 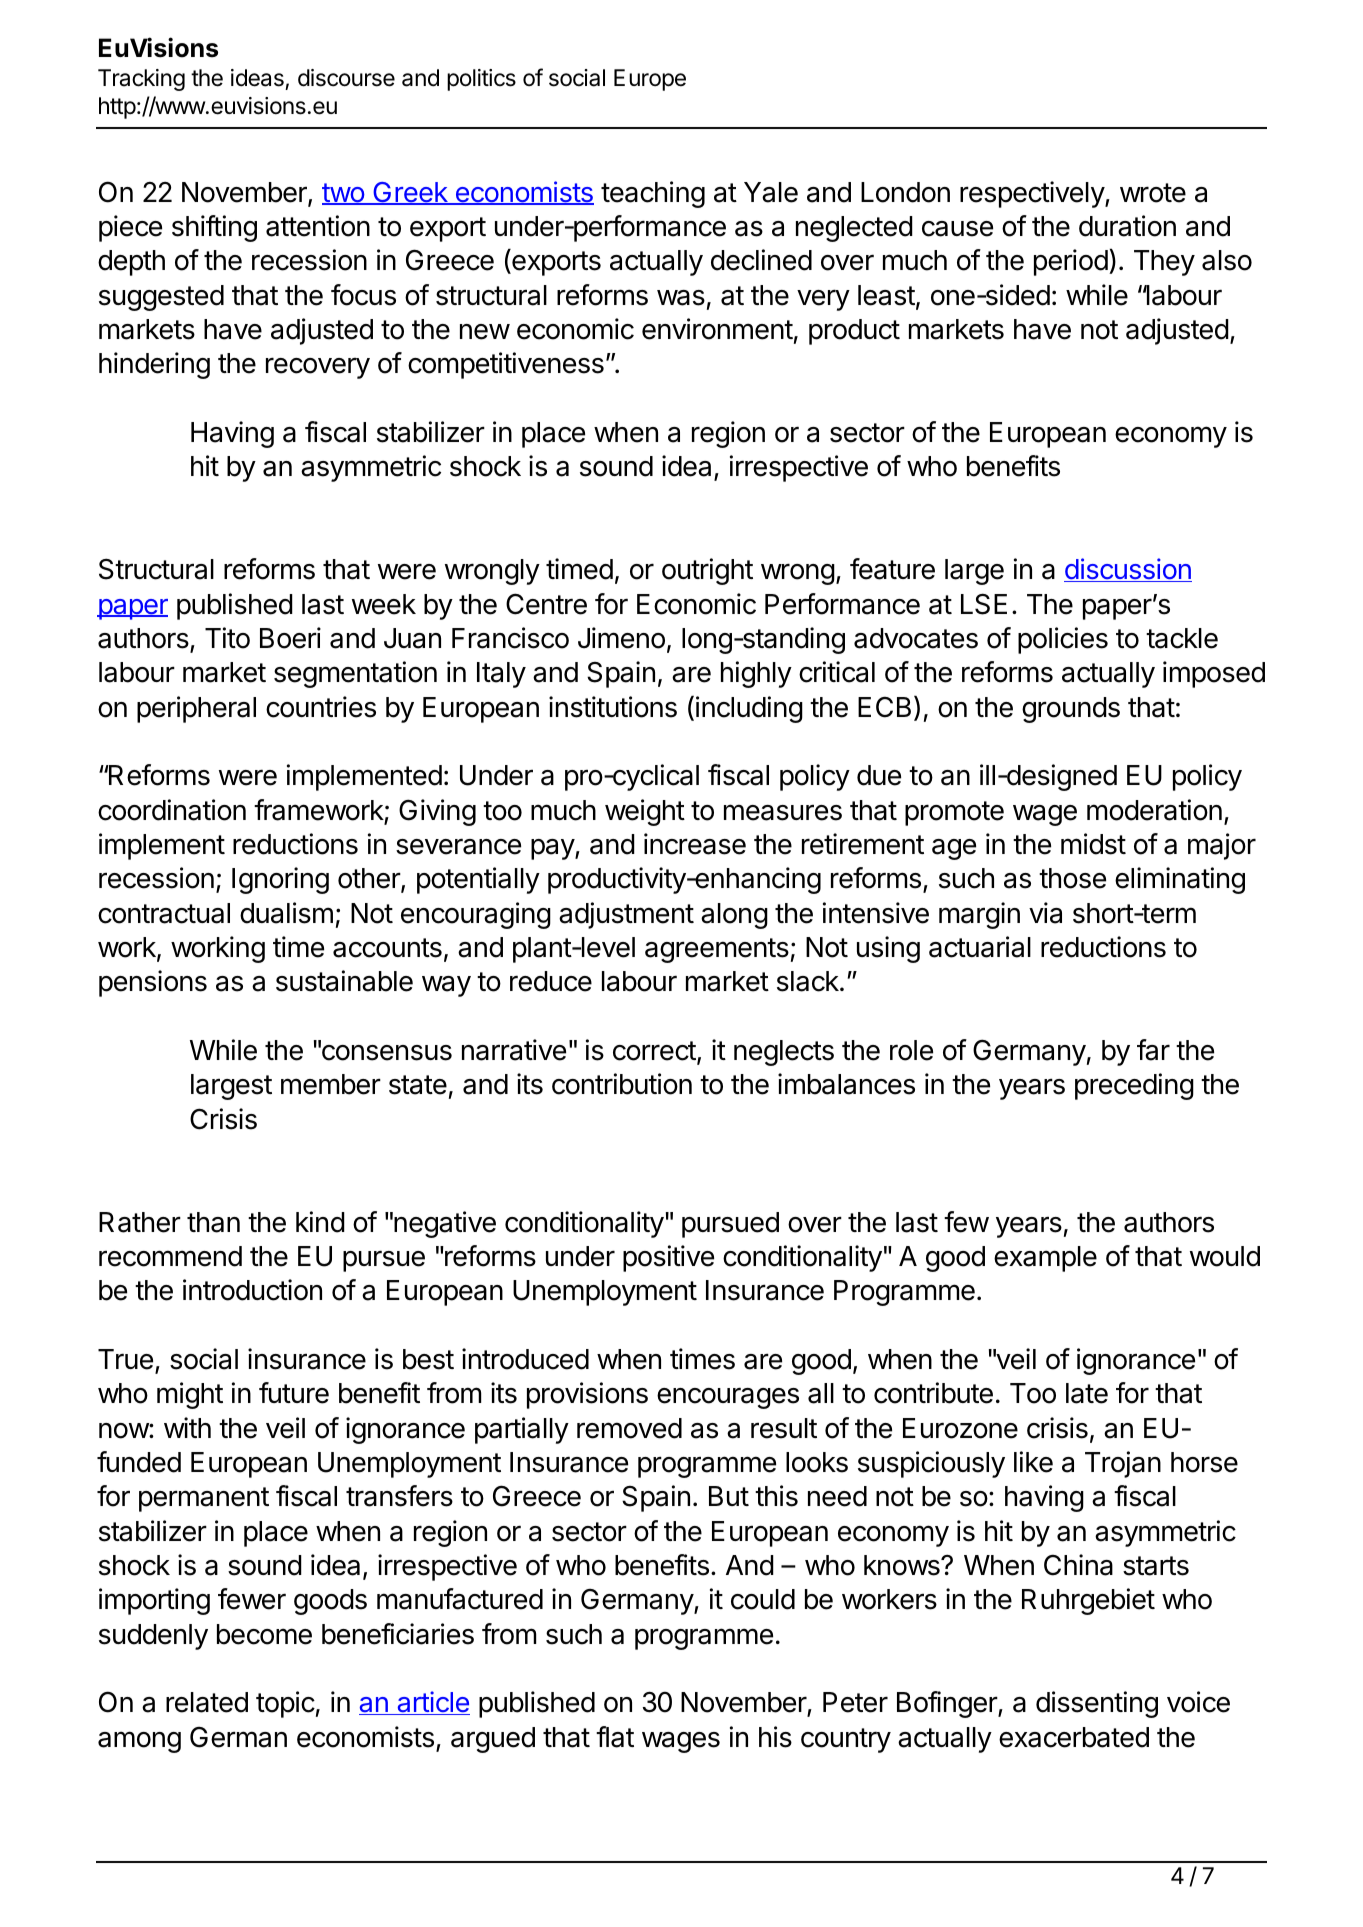 What do you see at coordinates (653, 194) in the screenshot?
I see `teaching` at bounding box center [653, 194].
